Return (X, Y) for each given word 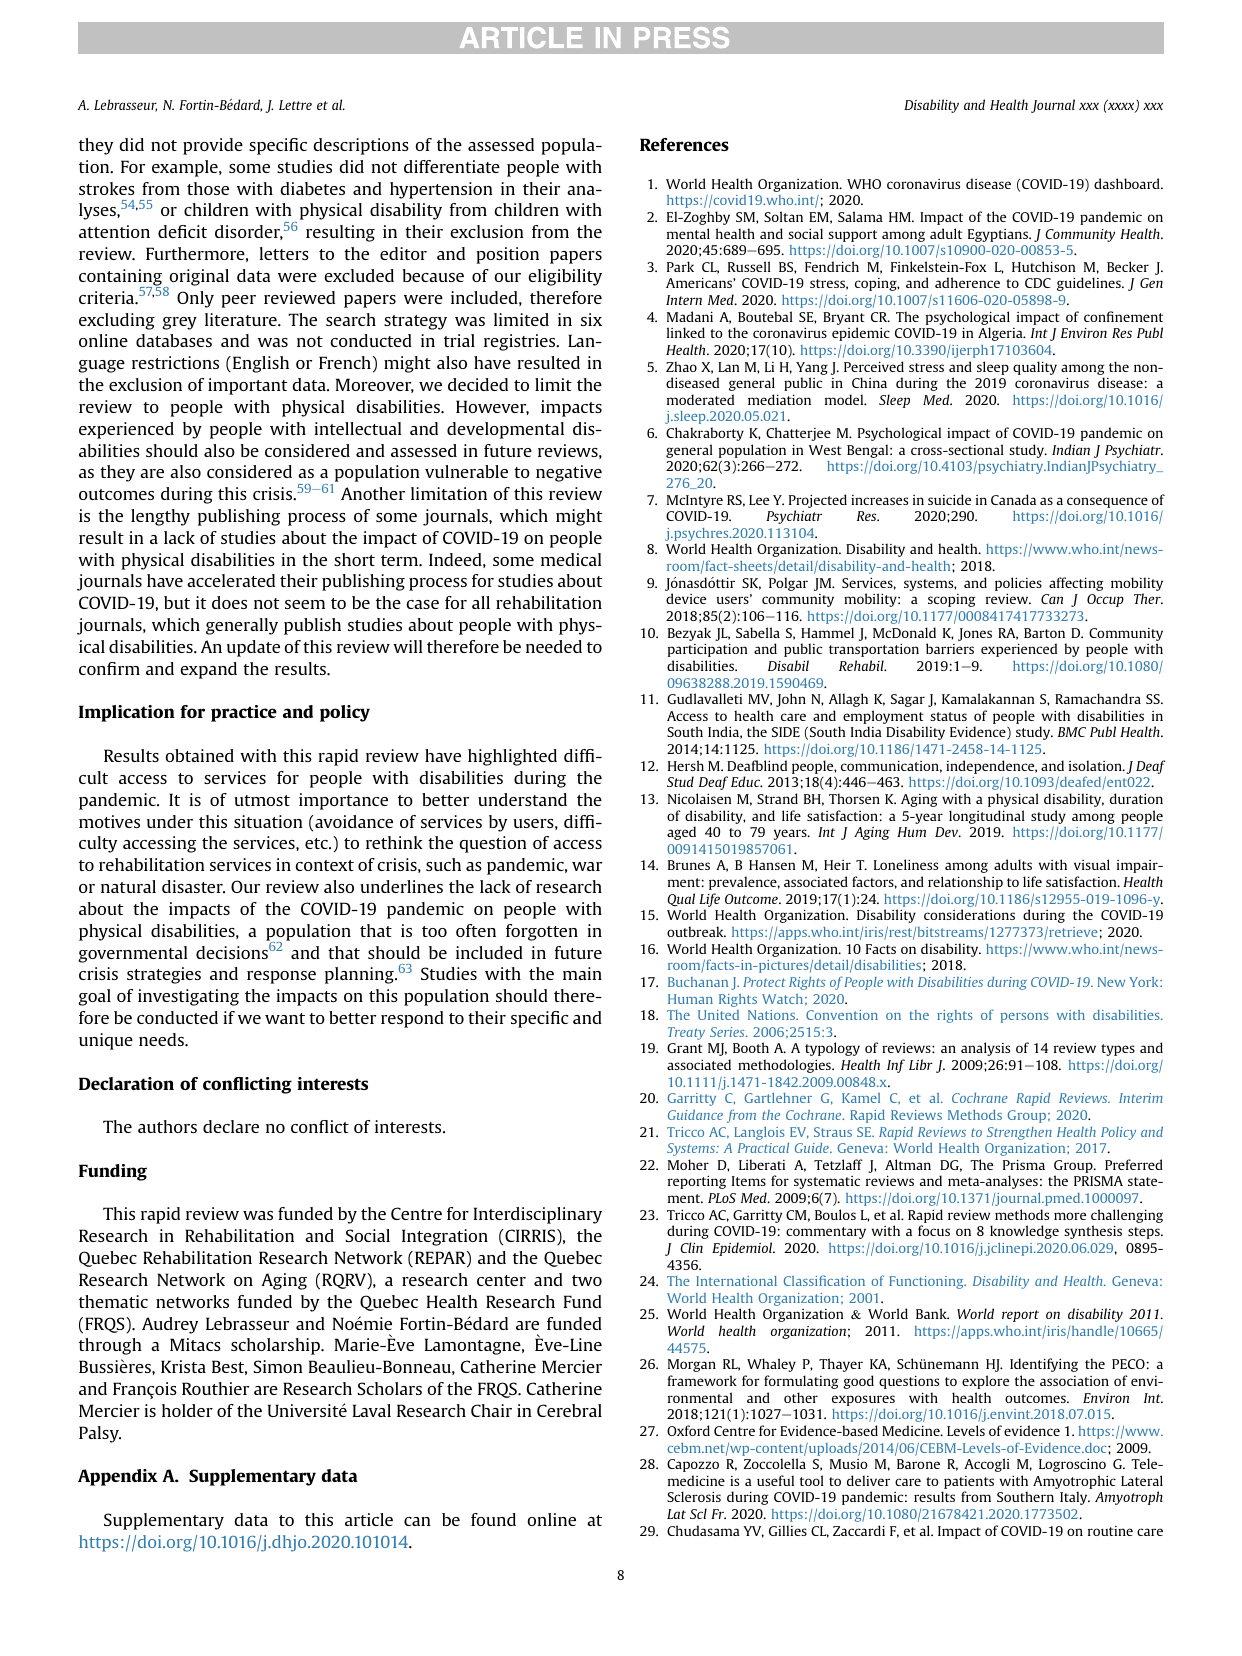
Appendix (118, 1477)
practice (244, 713)
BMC (1072, 732)
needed (554, 646)
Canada (1013, 499)
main (582, 973)
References (684, 144)
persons (1025, 1018)
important (247, 386)
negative (569, 473)
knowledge (1024, 1232)
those (208, 188)
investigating (188, 997)
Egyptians (999, 235)
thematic (113, 1301)
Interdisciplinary (538, 1215)
